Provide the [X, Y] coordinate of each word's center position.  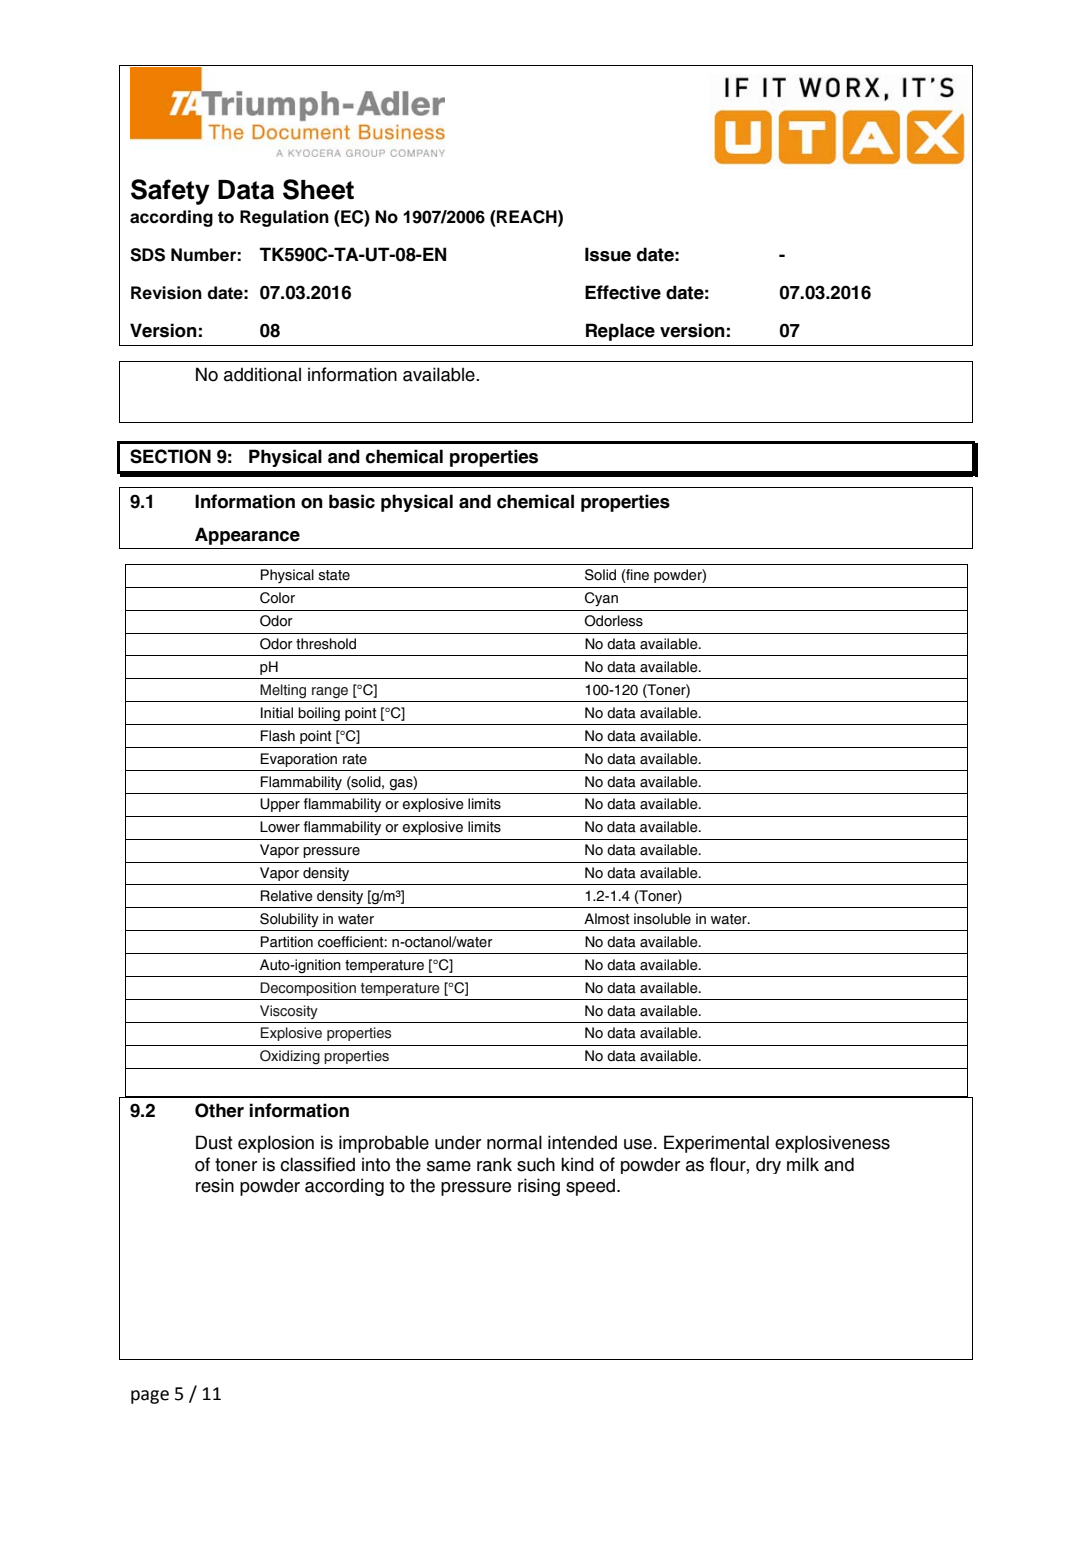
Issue [608, 254]
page [150, 1397]
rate [355, 759]
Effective [623, 292]
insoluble [662, 919]
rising [539, 1187]
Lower [280, 827]
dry [768, 1166]
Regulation [284, 218]
